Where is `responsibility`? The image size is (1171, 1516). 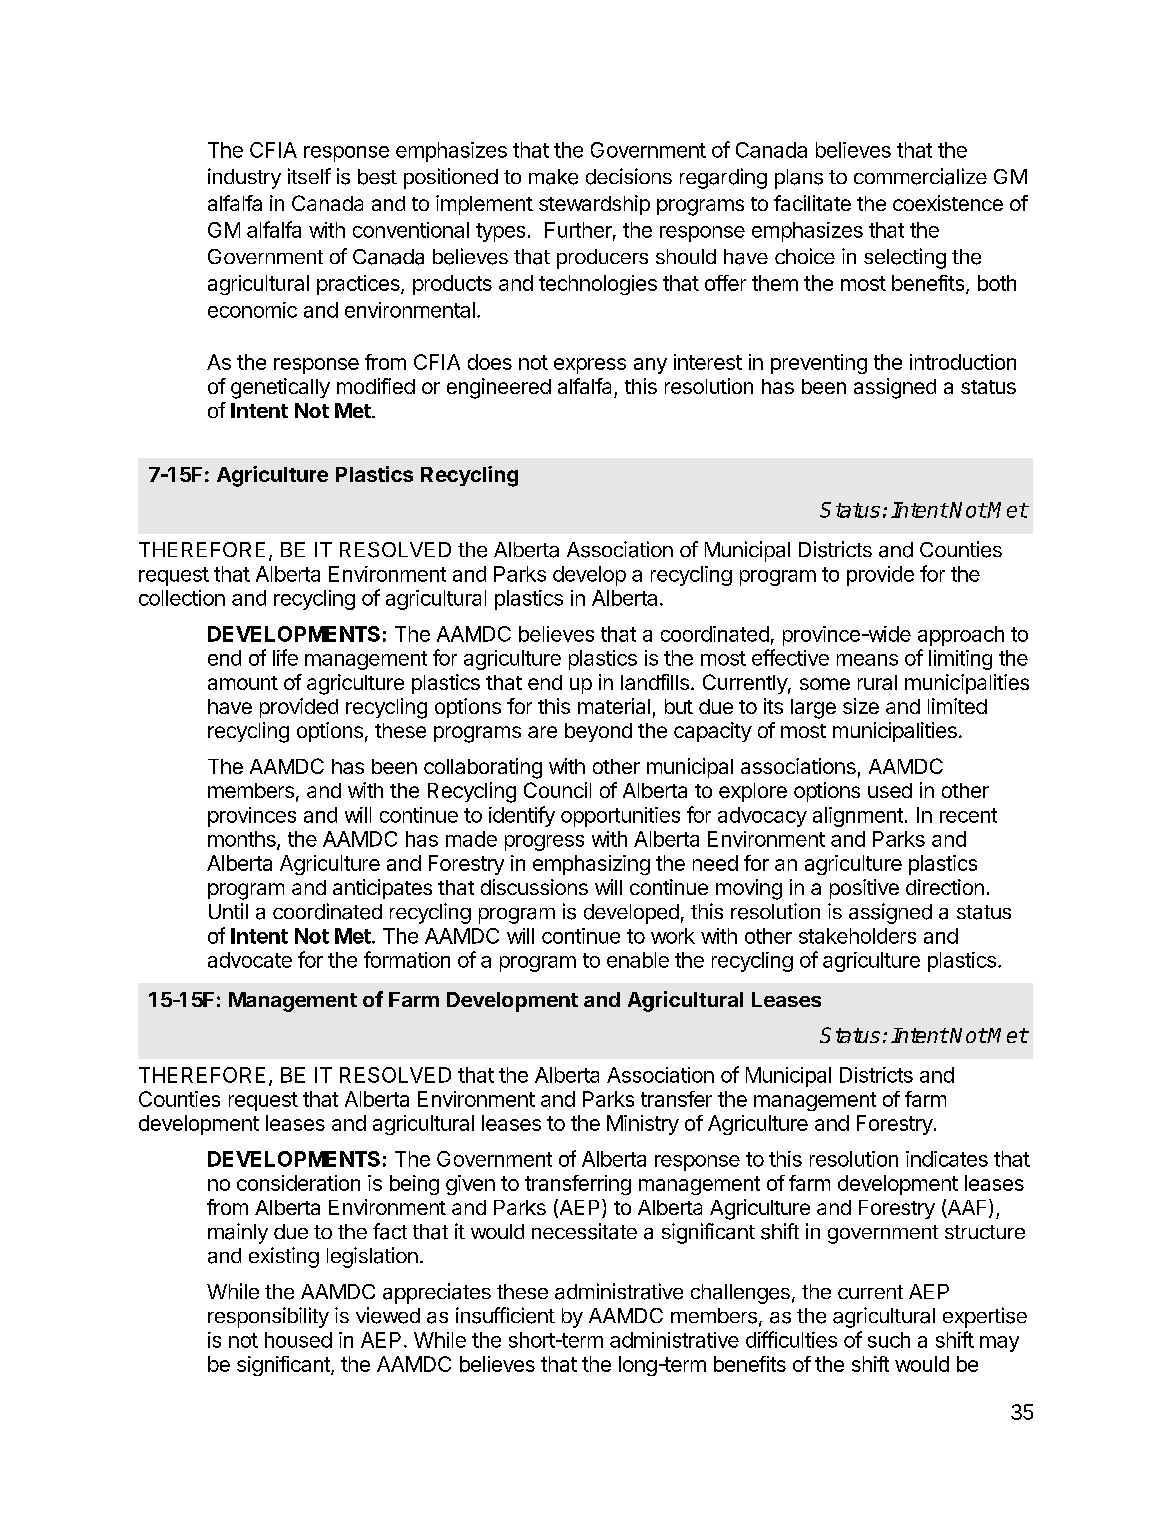
responsibility is located at coordinates (268, 1317).
